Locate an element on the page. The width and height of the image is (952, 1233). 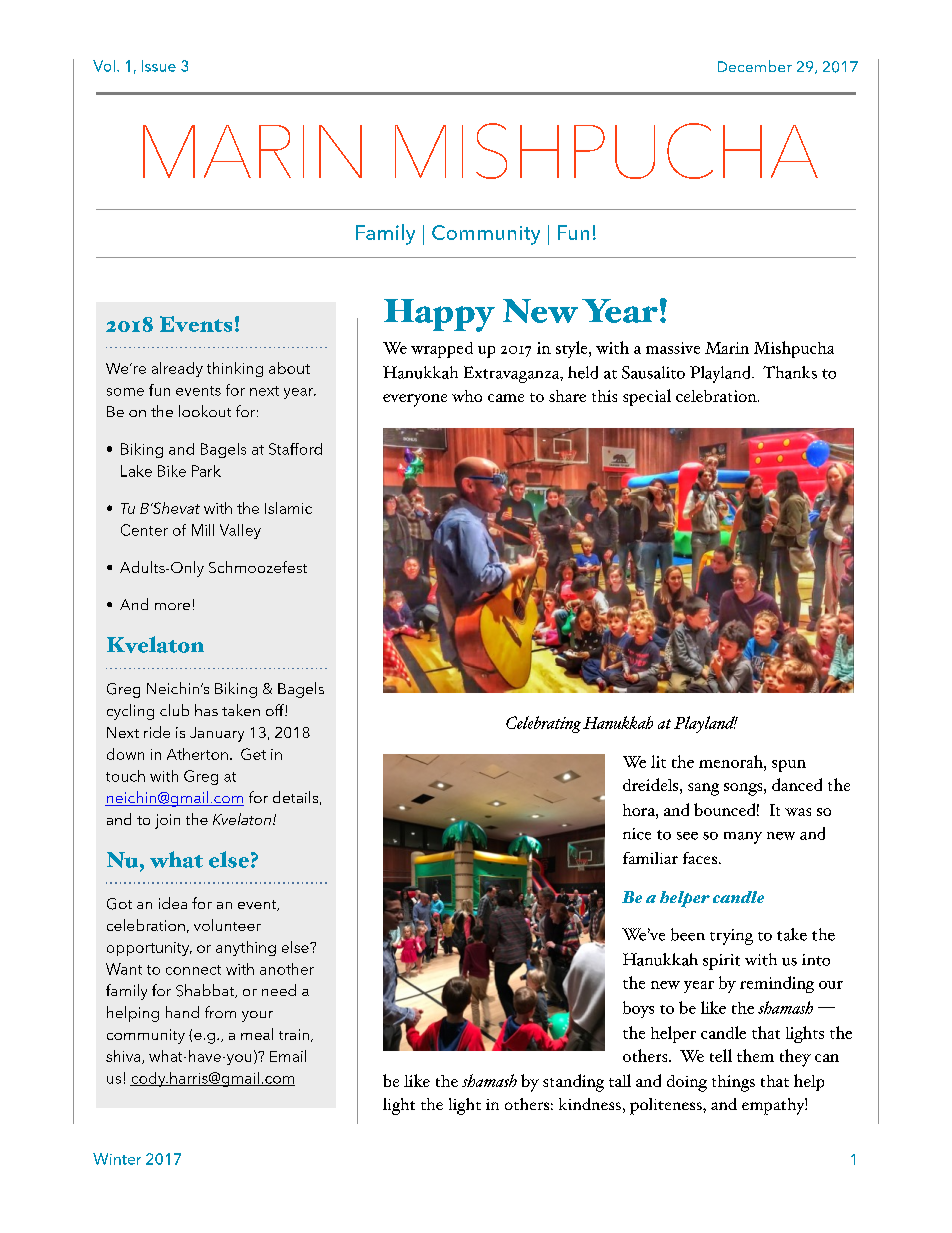
massive is located at coordinates (673, 348).
